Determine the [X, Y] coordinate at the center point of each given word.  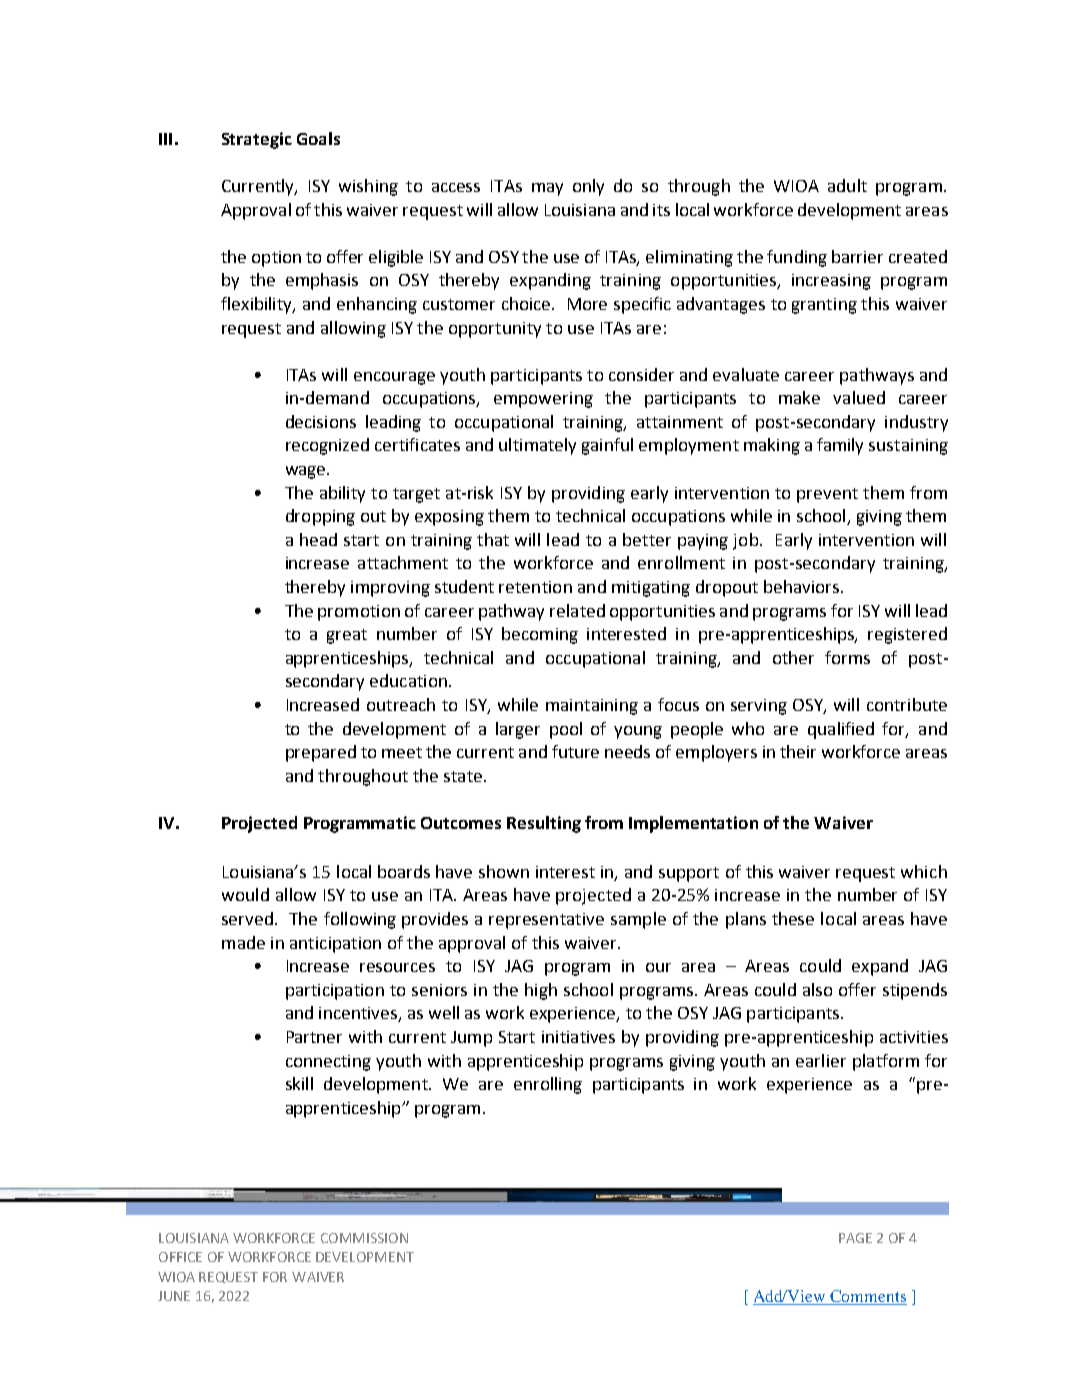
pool [566, 730]
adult [847, 185]
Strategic [257, 140]
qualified [841, 730]
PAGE [855, 1238]
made [243, 942]
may [547, 189]
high [541, 991]
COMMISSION [364, 1238]
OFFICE [180, 1257]
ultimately [537, 446]
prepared [321, 753]
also [817, 989]
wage [307, 472]
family [840, 446]
